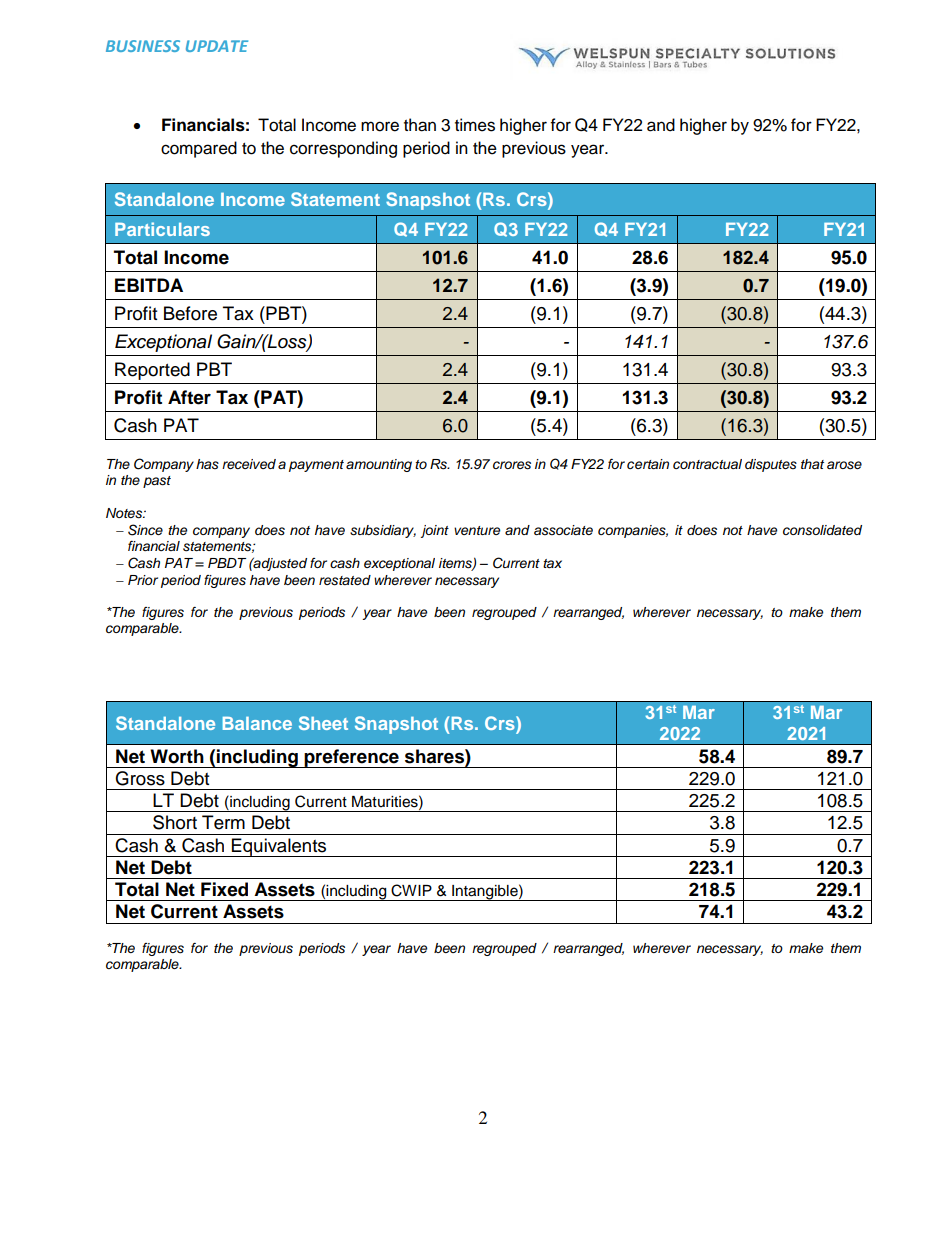 This document has width=952, height=1233. What do you see at coordinates (343, 149) in the document?
I see `corresponding` at bounding box center [343, 149].
